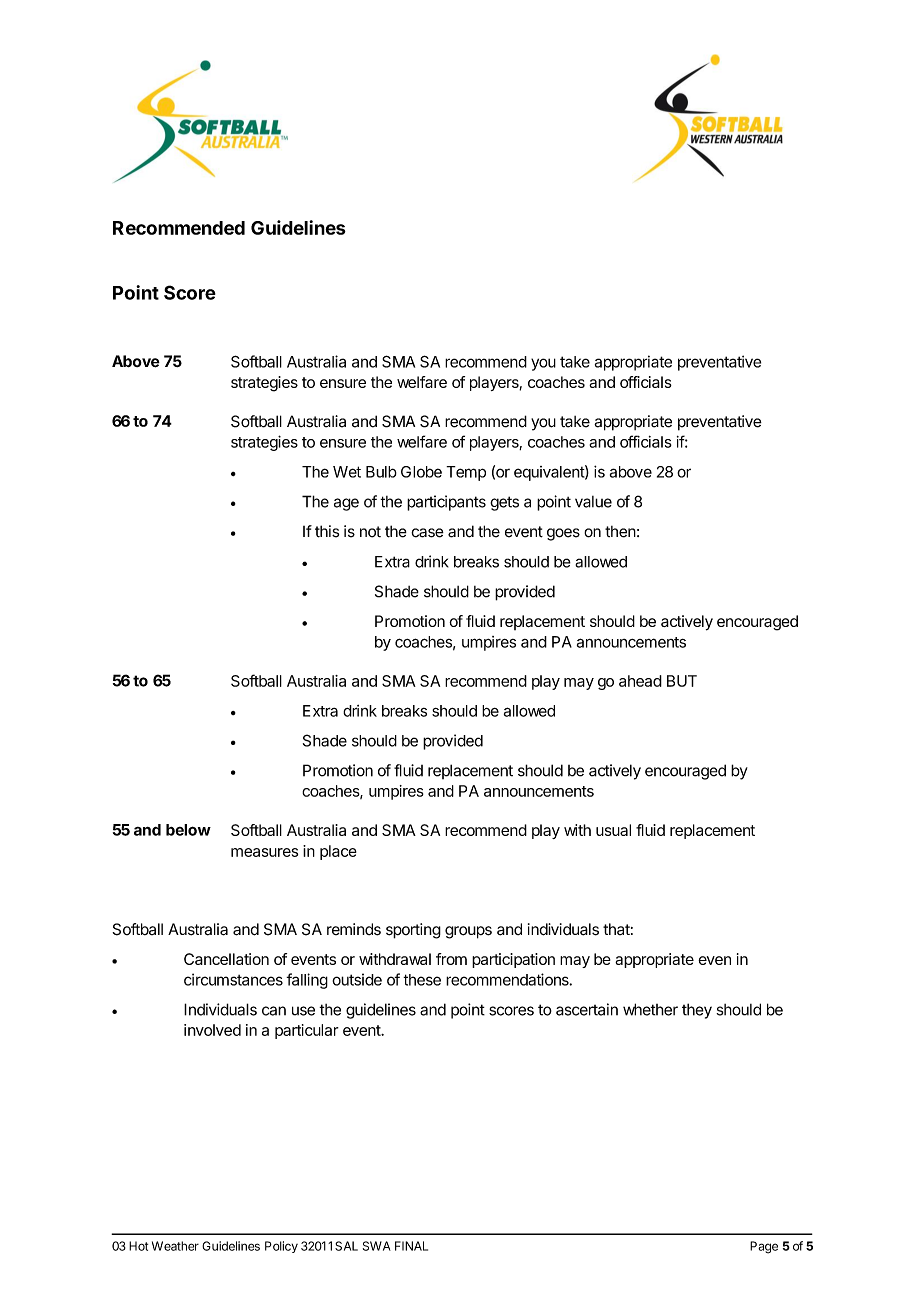 Image resolution: width=924 pixels, height=1308 pixels. I want to click on then, so click(620, 532).
